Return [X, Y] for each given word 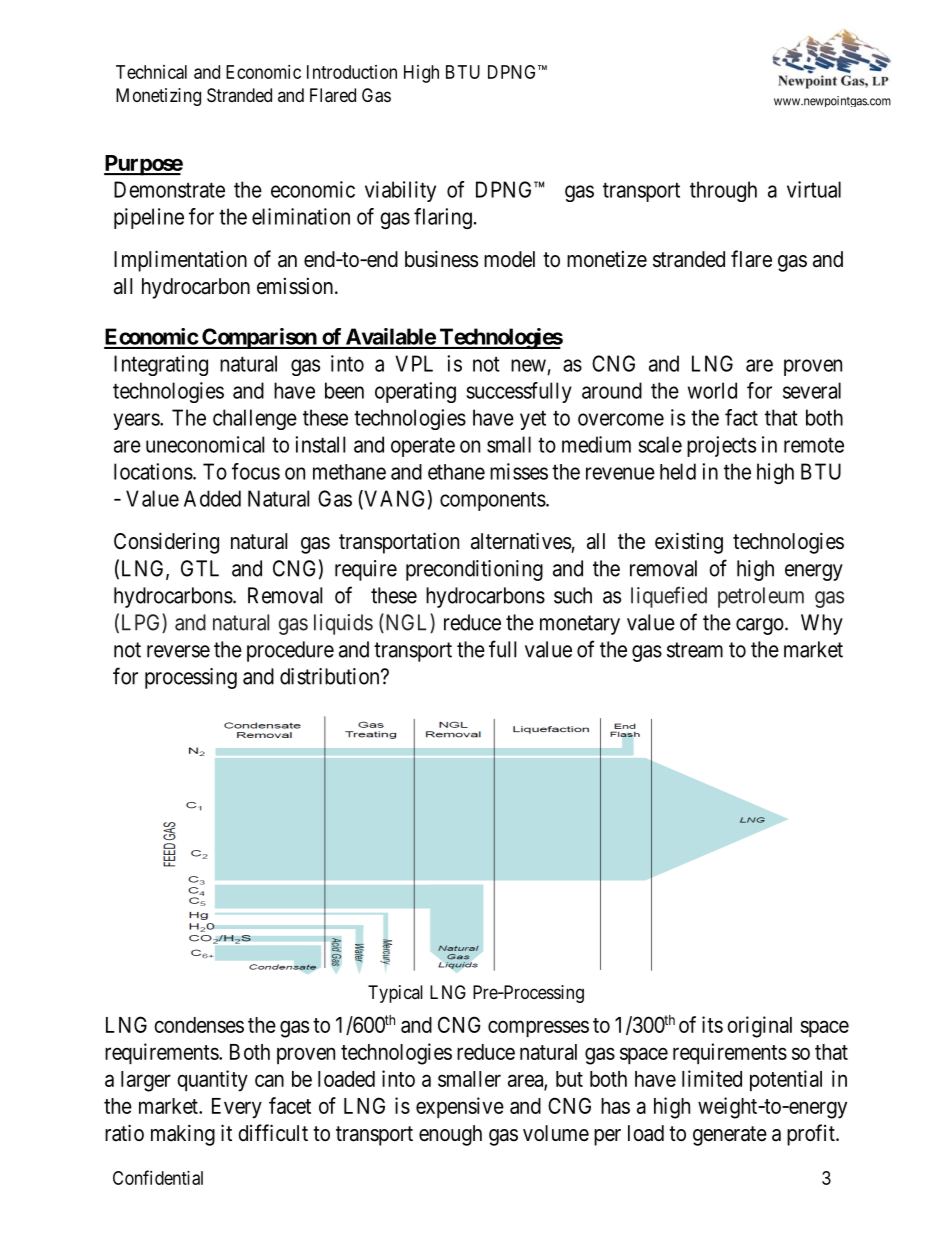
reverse [178, 651]
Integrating [161, 365]
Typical [395, 994]
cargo [761, 626]
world [712, 390]
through [723, 191]
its [712, 1024]
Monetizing [158, 97]
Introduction [352, 72]
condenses [199, 1025]
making [183, 1135]
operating [415, 392]
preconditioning [474, 570]
